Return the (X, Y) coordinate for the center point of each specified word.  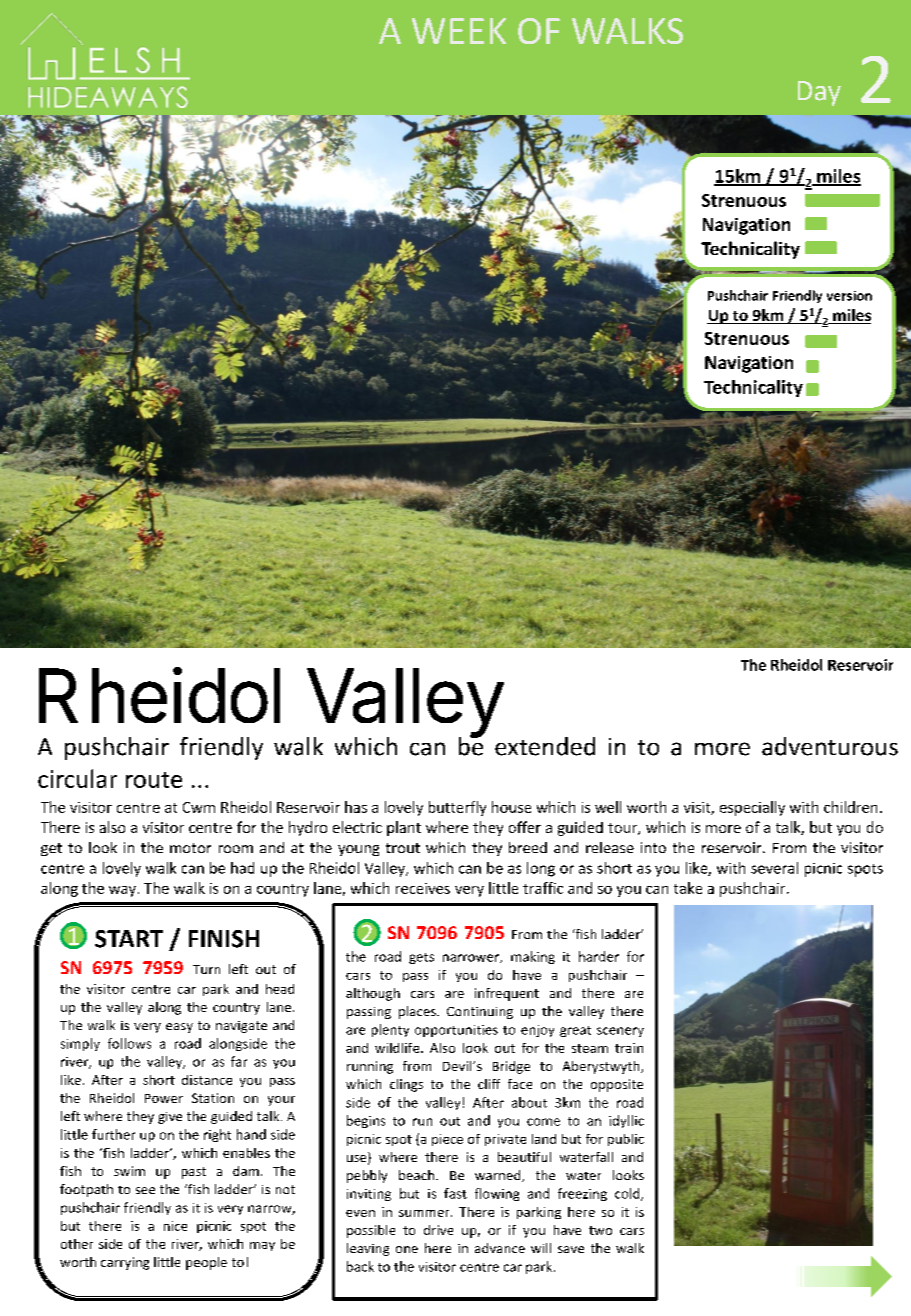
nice (175, 1226)
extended (545, 746)
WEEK (459, 31)
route (154, 780)
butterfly (457, 808)
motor (190, 848)
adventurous (830, 746)
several (774, 868)
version (849, 296)
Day (819, 93)
